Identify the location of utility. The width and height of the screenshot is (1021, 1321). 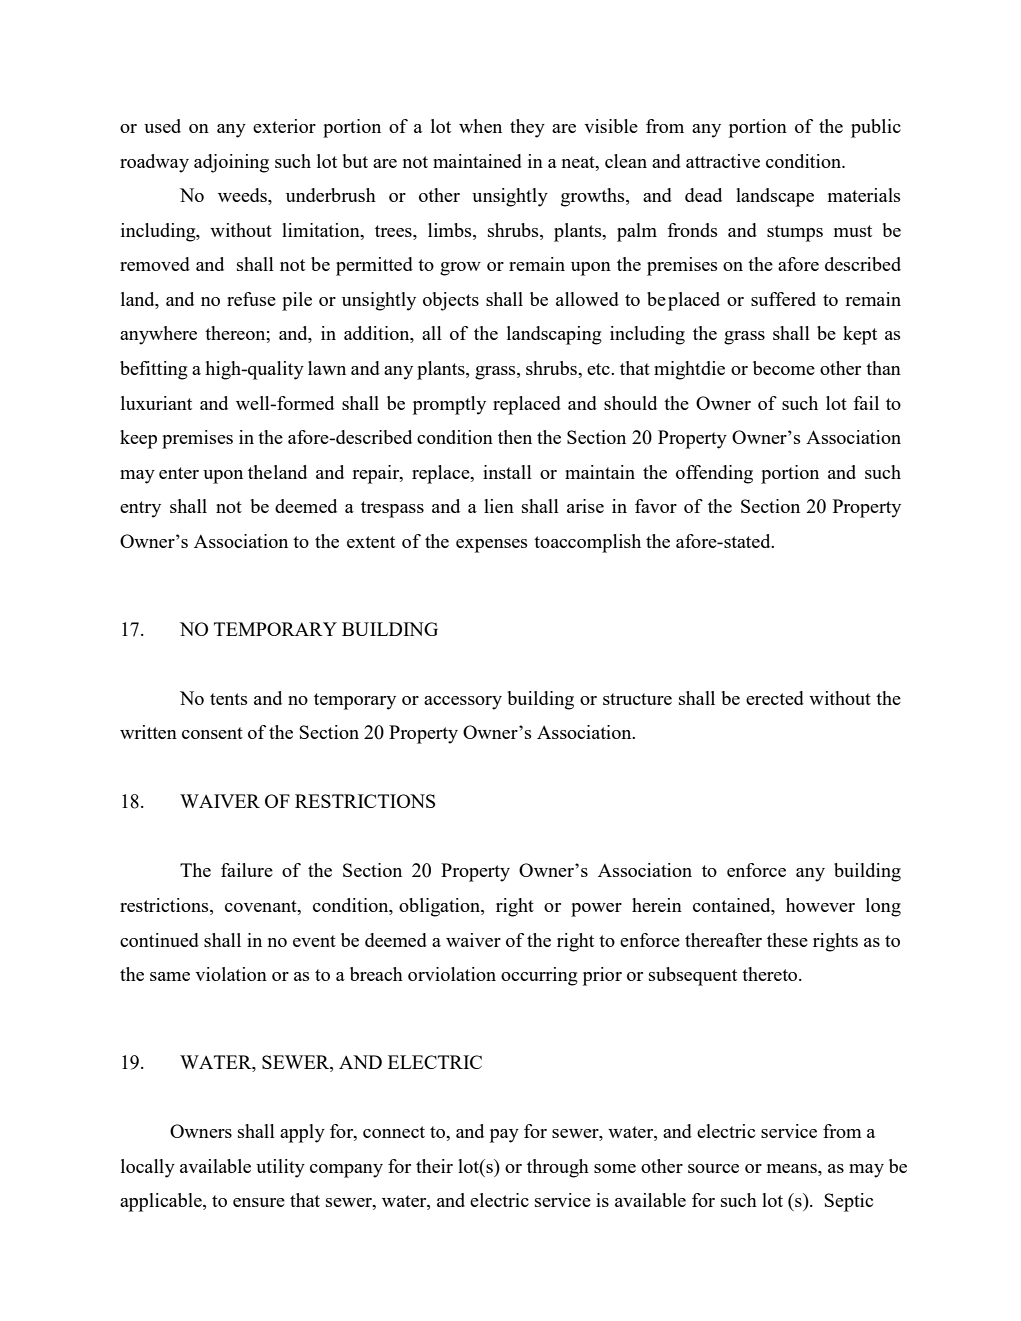
(280, 1168).
